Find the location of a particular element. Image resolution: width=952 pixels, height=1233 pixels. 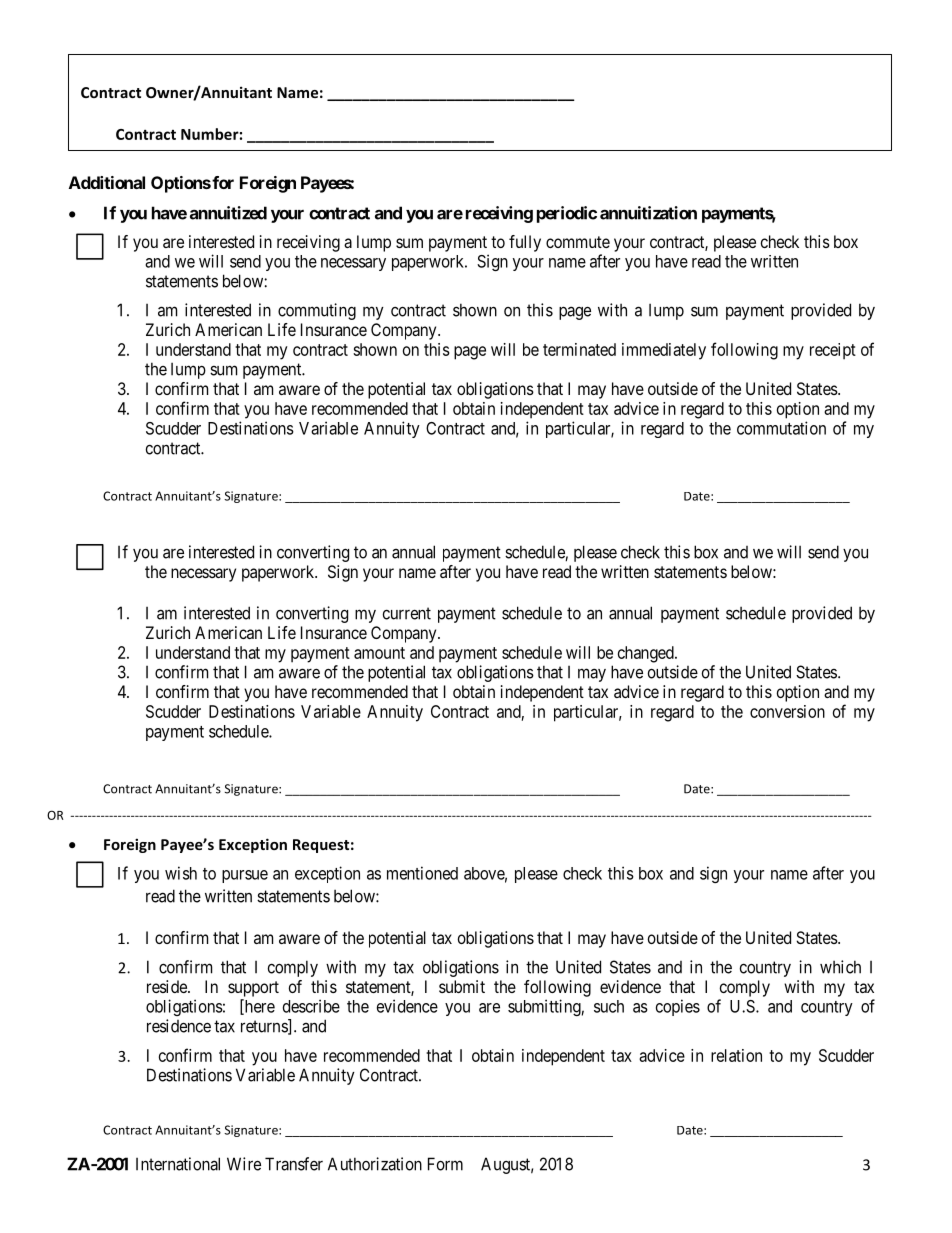

International is located at coordinates (178, 1164).
